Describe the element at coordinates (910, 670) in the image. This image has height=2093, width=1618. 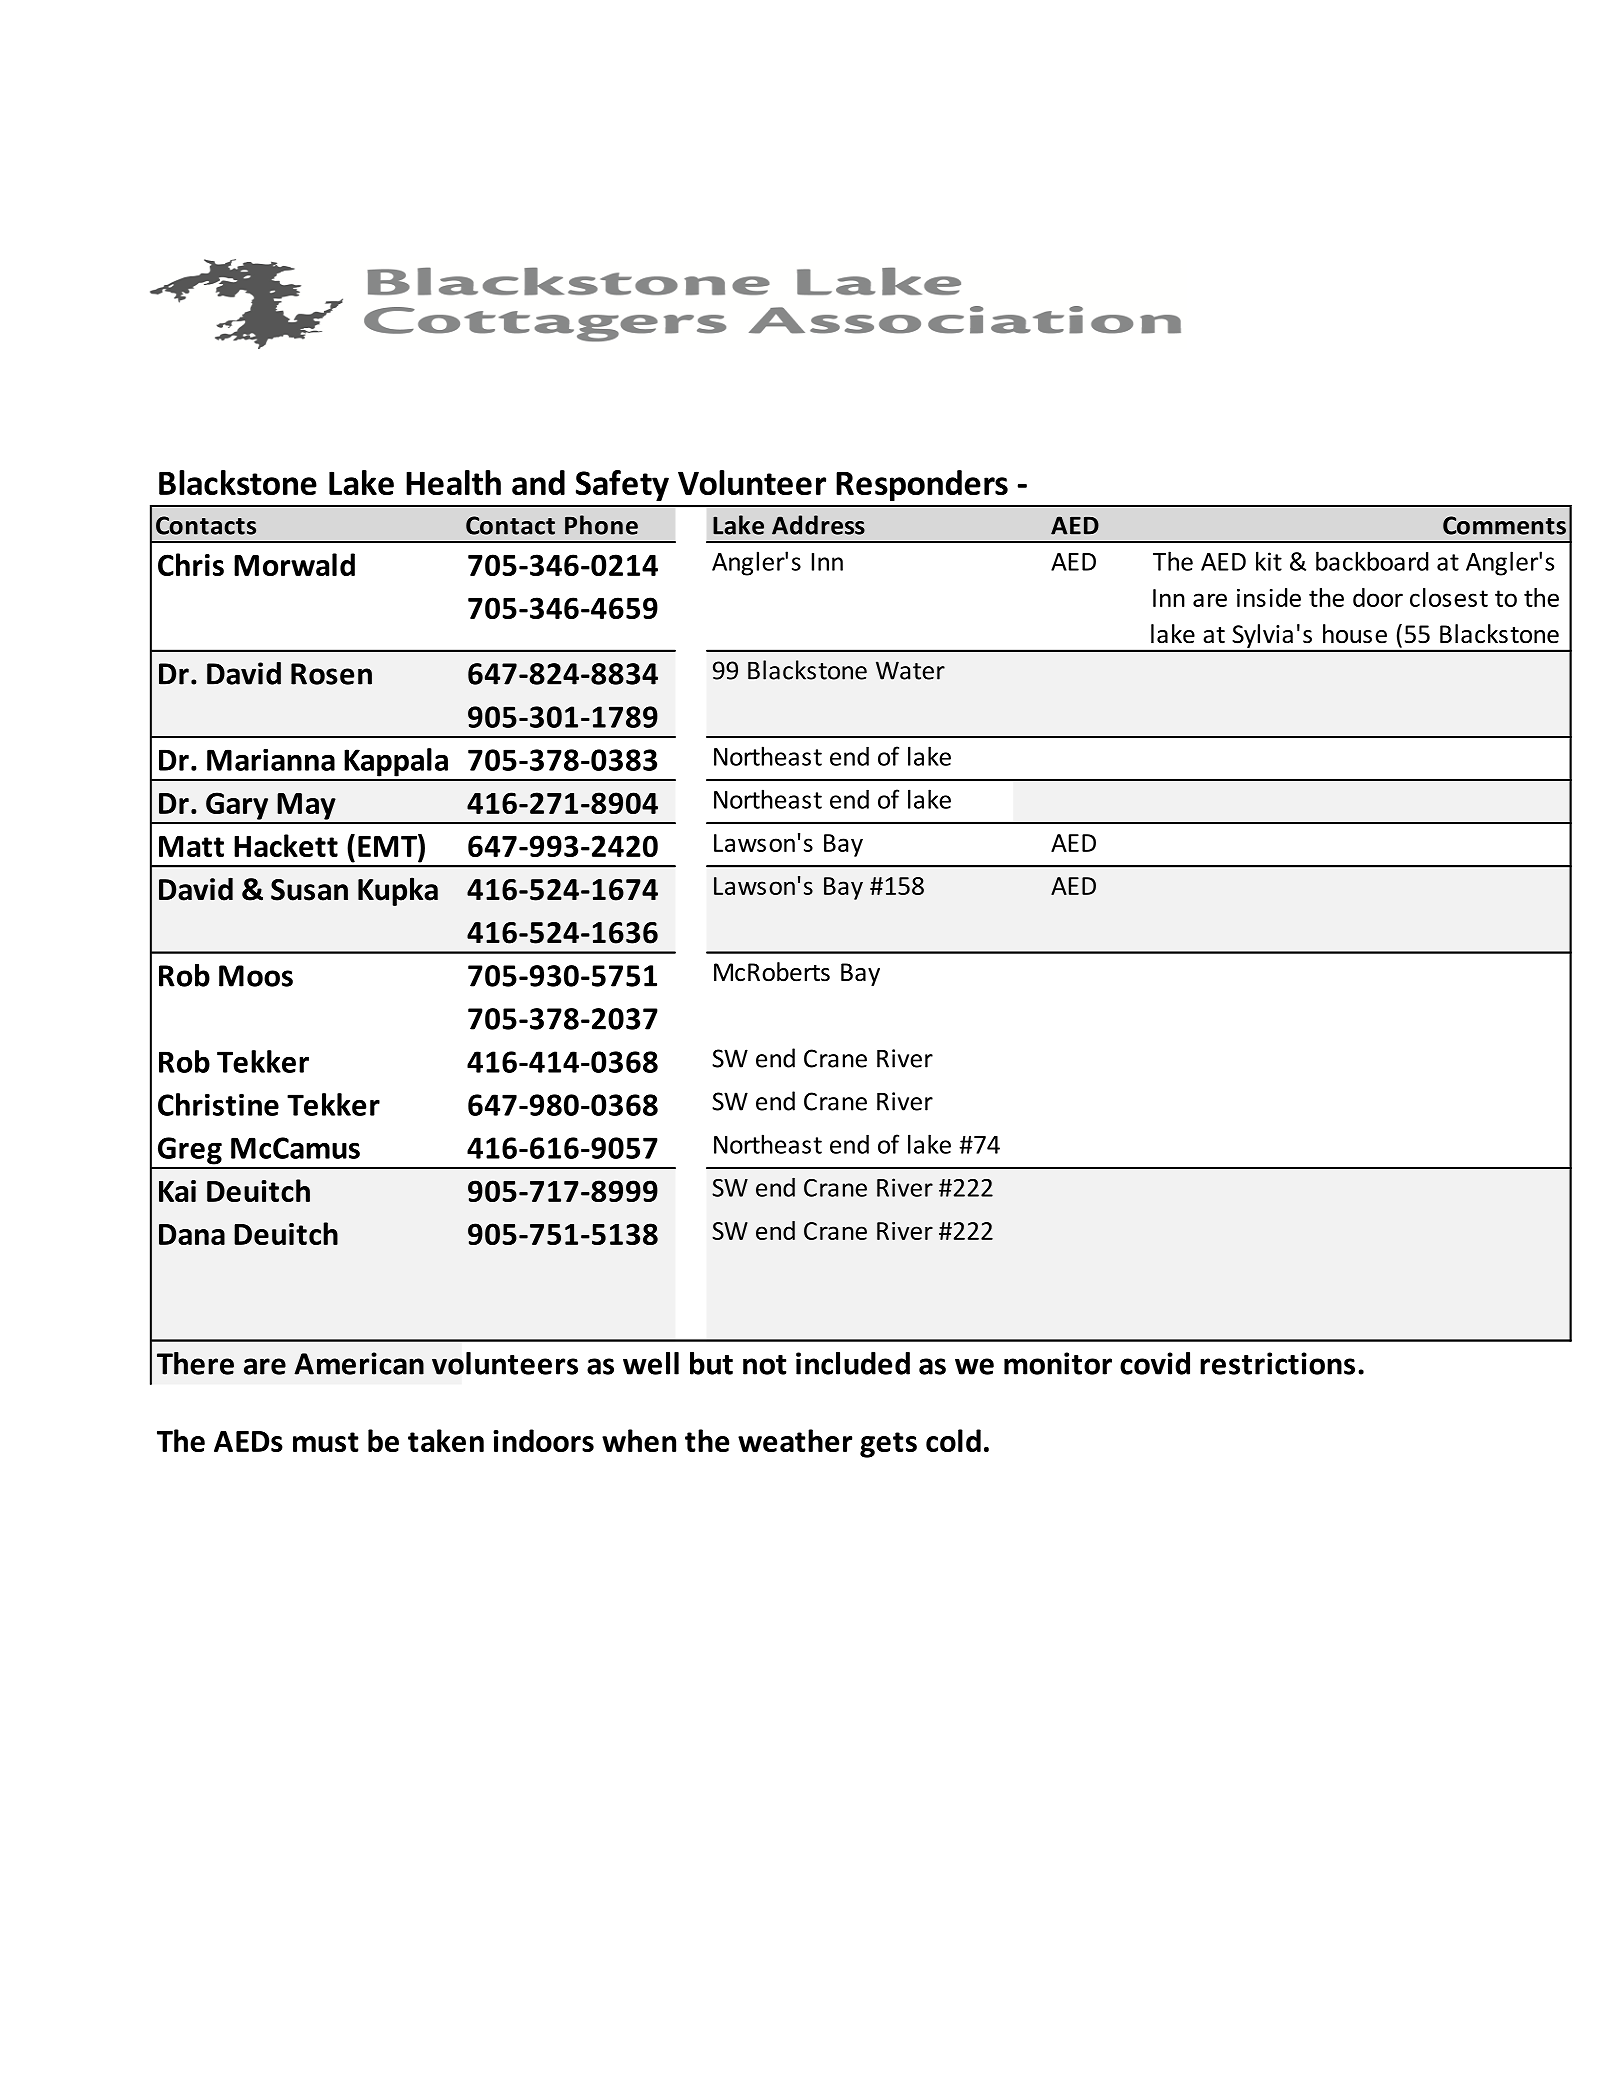
I see `Water` at that location.
